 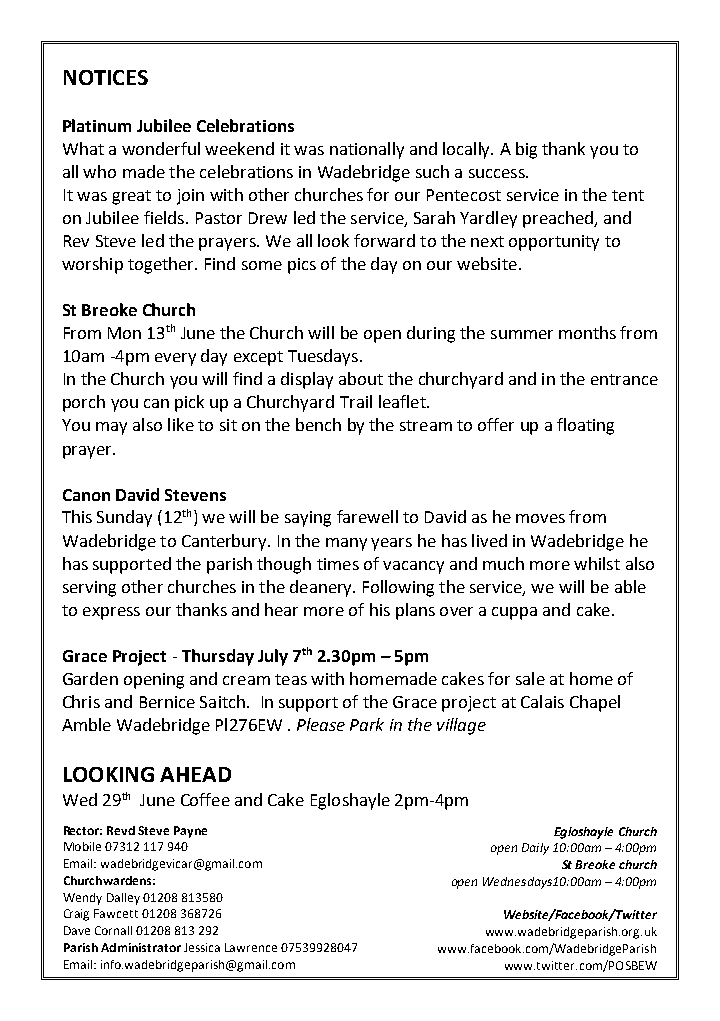 I want to click on Sunday, so click(x=124, y=518).
